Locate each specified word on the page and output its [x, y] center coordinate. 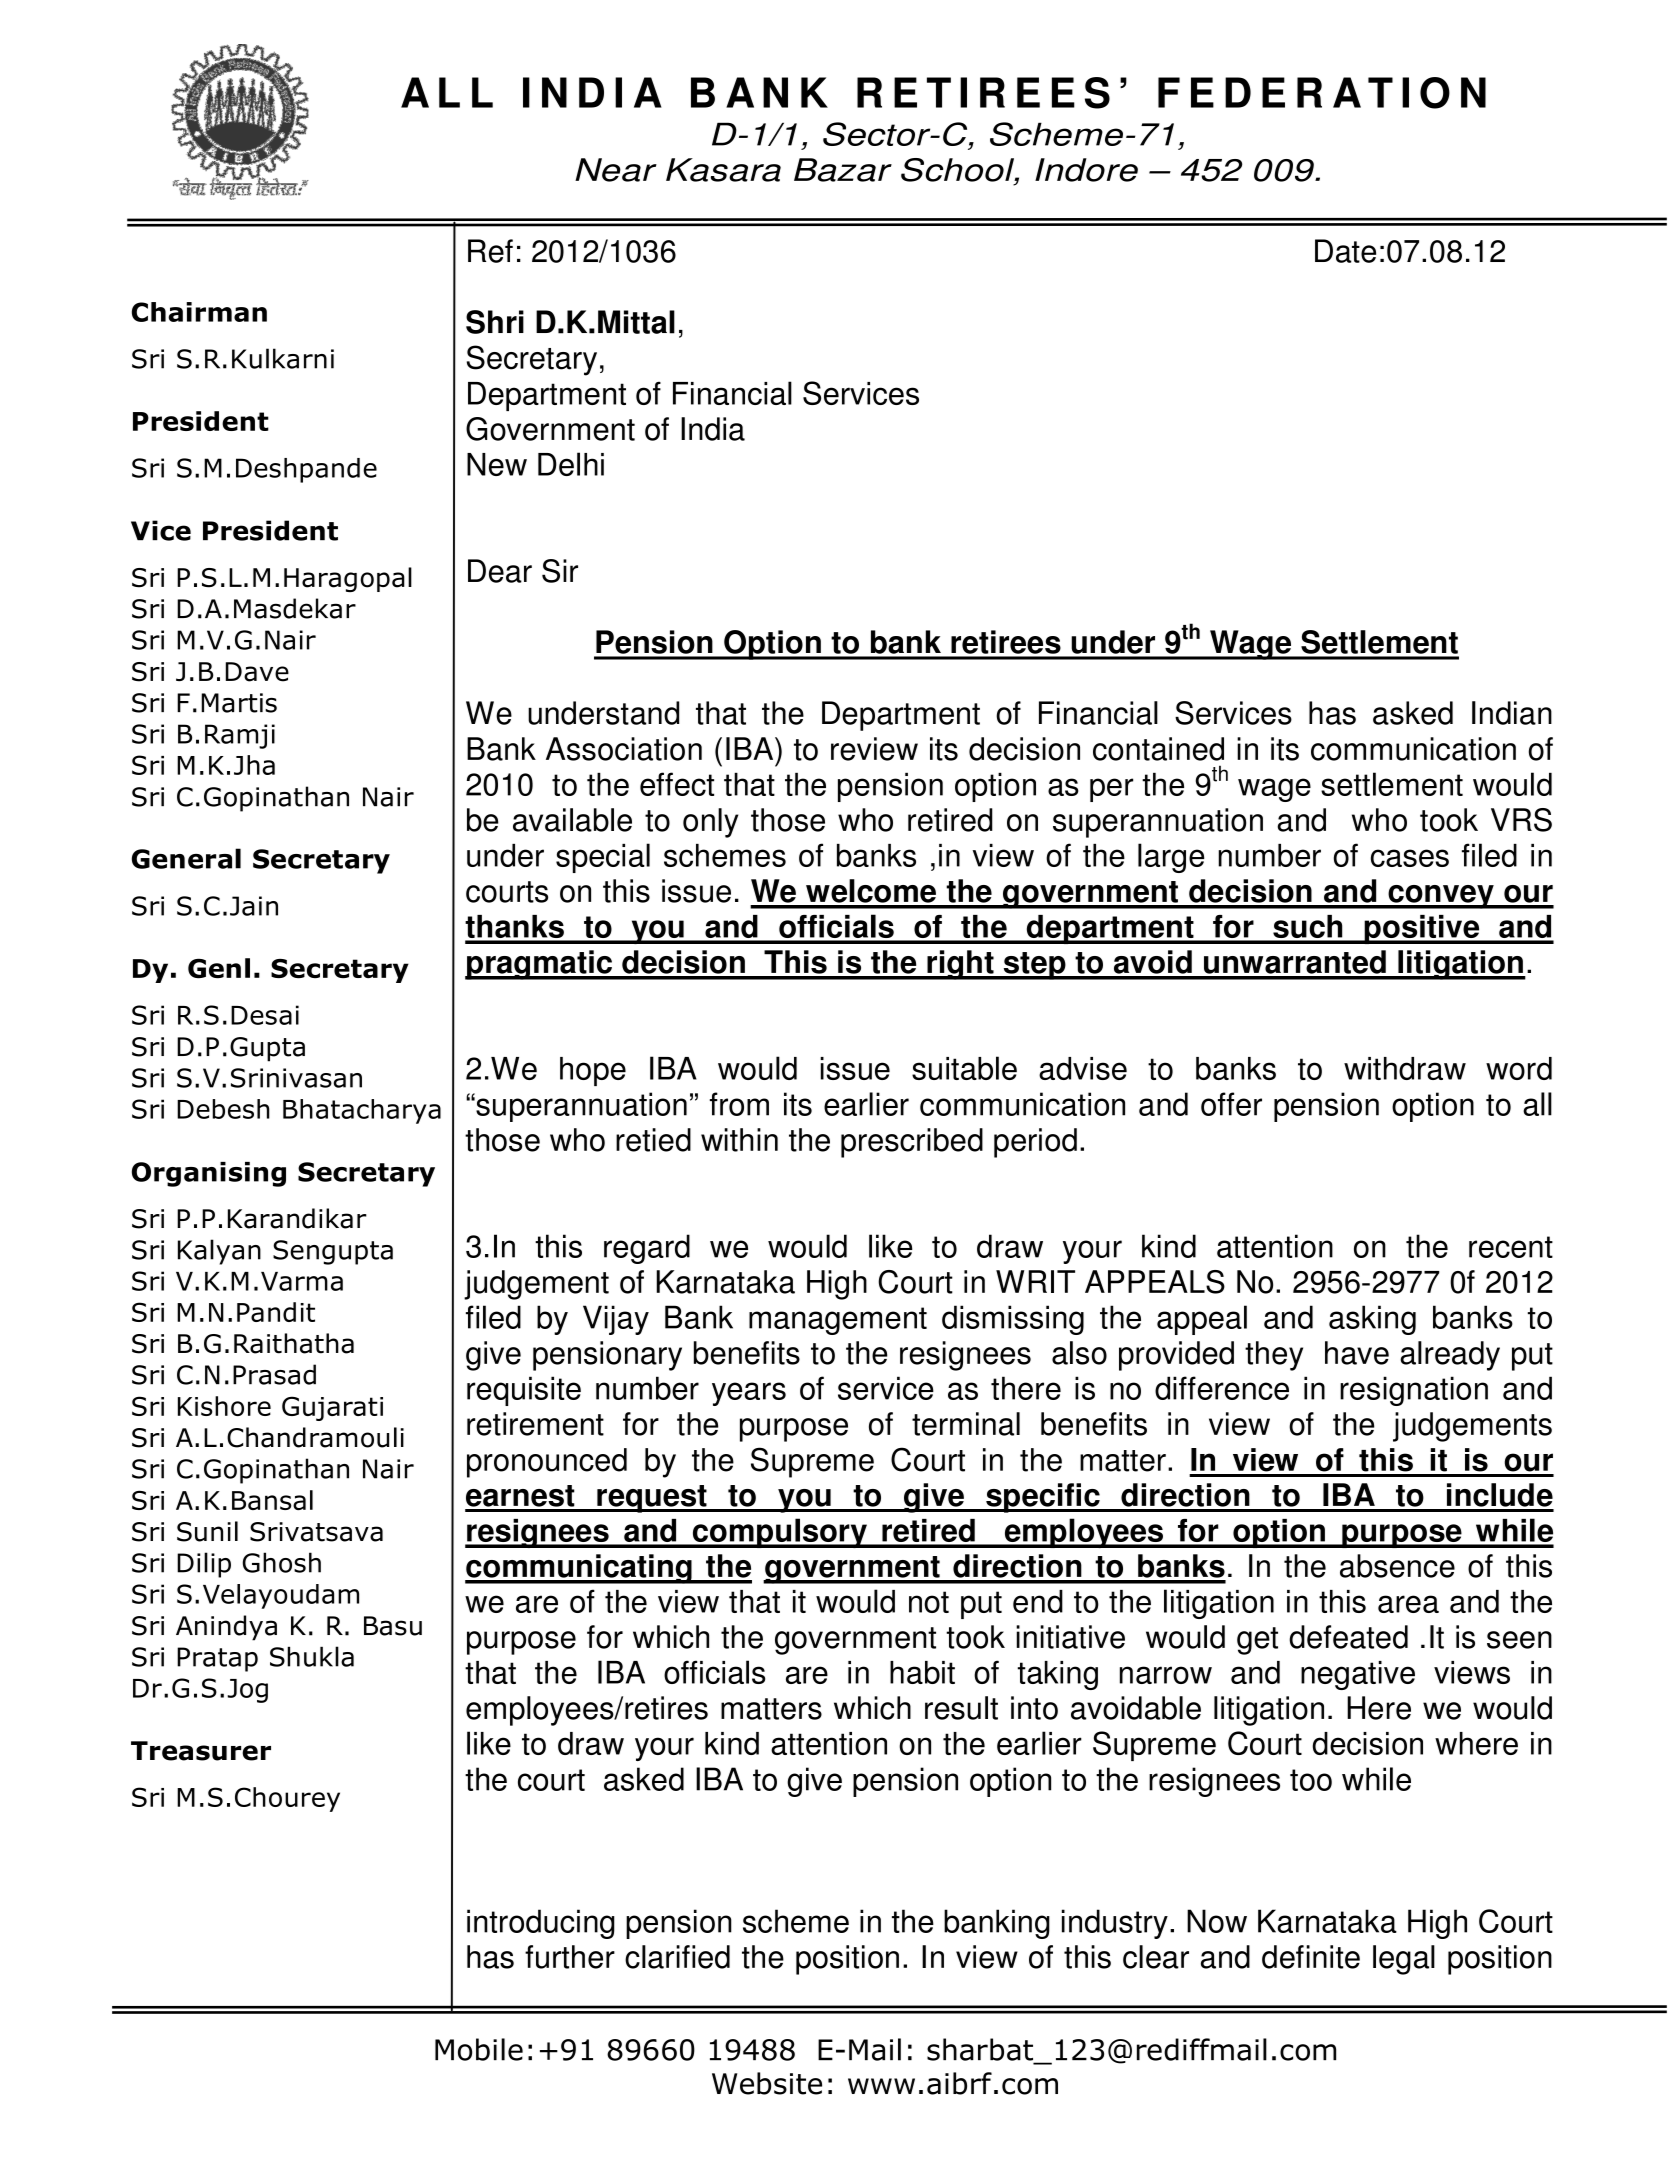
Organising [209, 1174]
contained [1158, 749]
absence [1397, 1566]
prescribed [912, 1143]
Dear [500, 571]
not [929, 1602]
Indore [1086, 170]
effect [677, 784]
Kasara [723, 170]
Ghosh [282, 1562]
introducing [541, 1924]
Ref [490, 251]
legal [1404, 1960]
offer [1231, 1104]
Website [767, 2083]
